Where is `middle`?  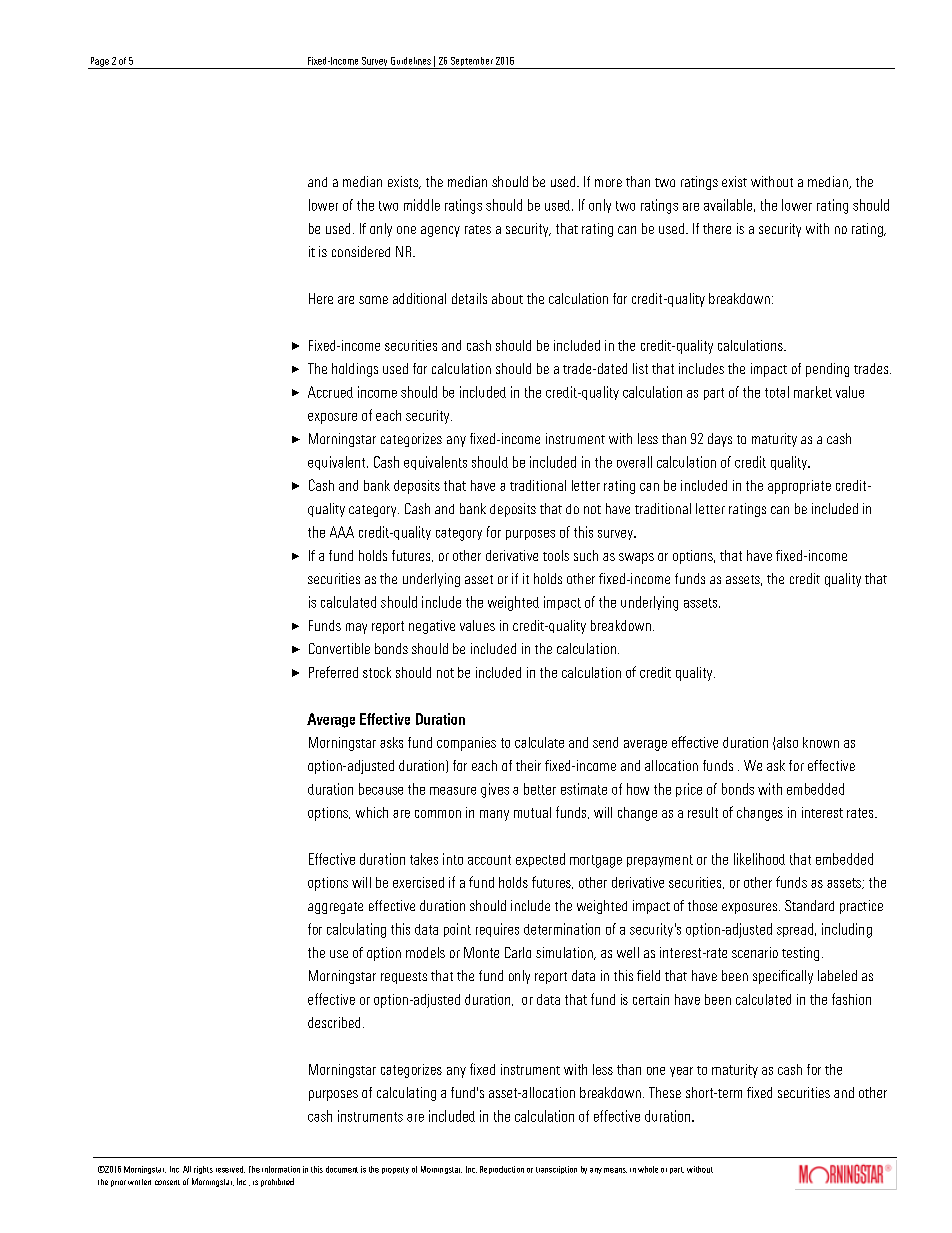 middle is located at coordinates (422, 205).
